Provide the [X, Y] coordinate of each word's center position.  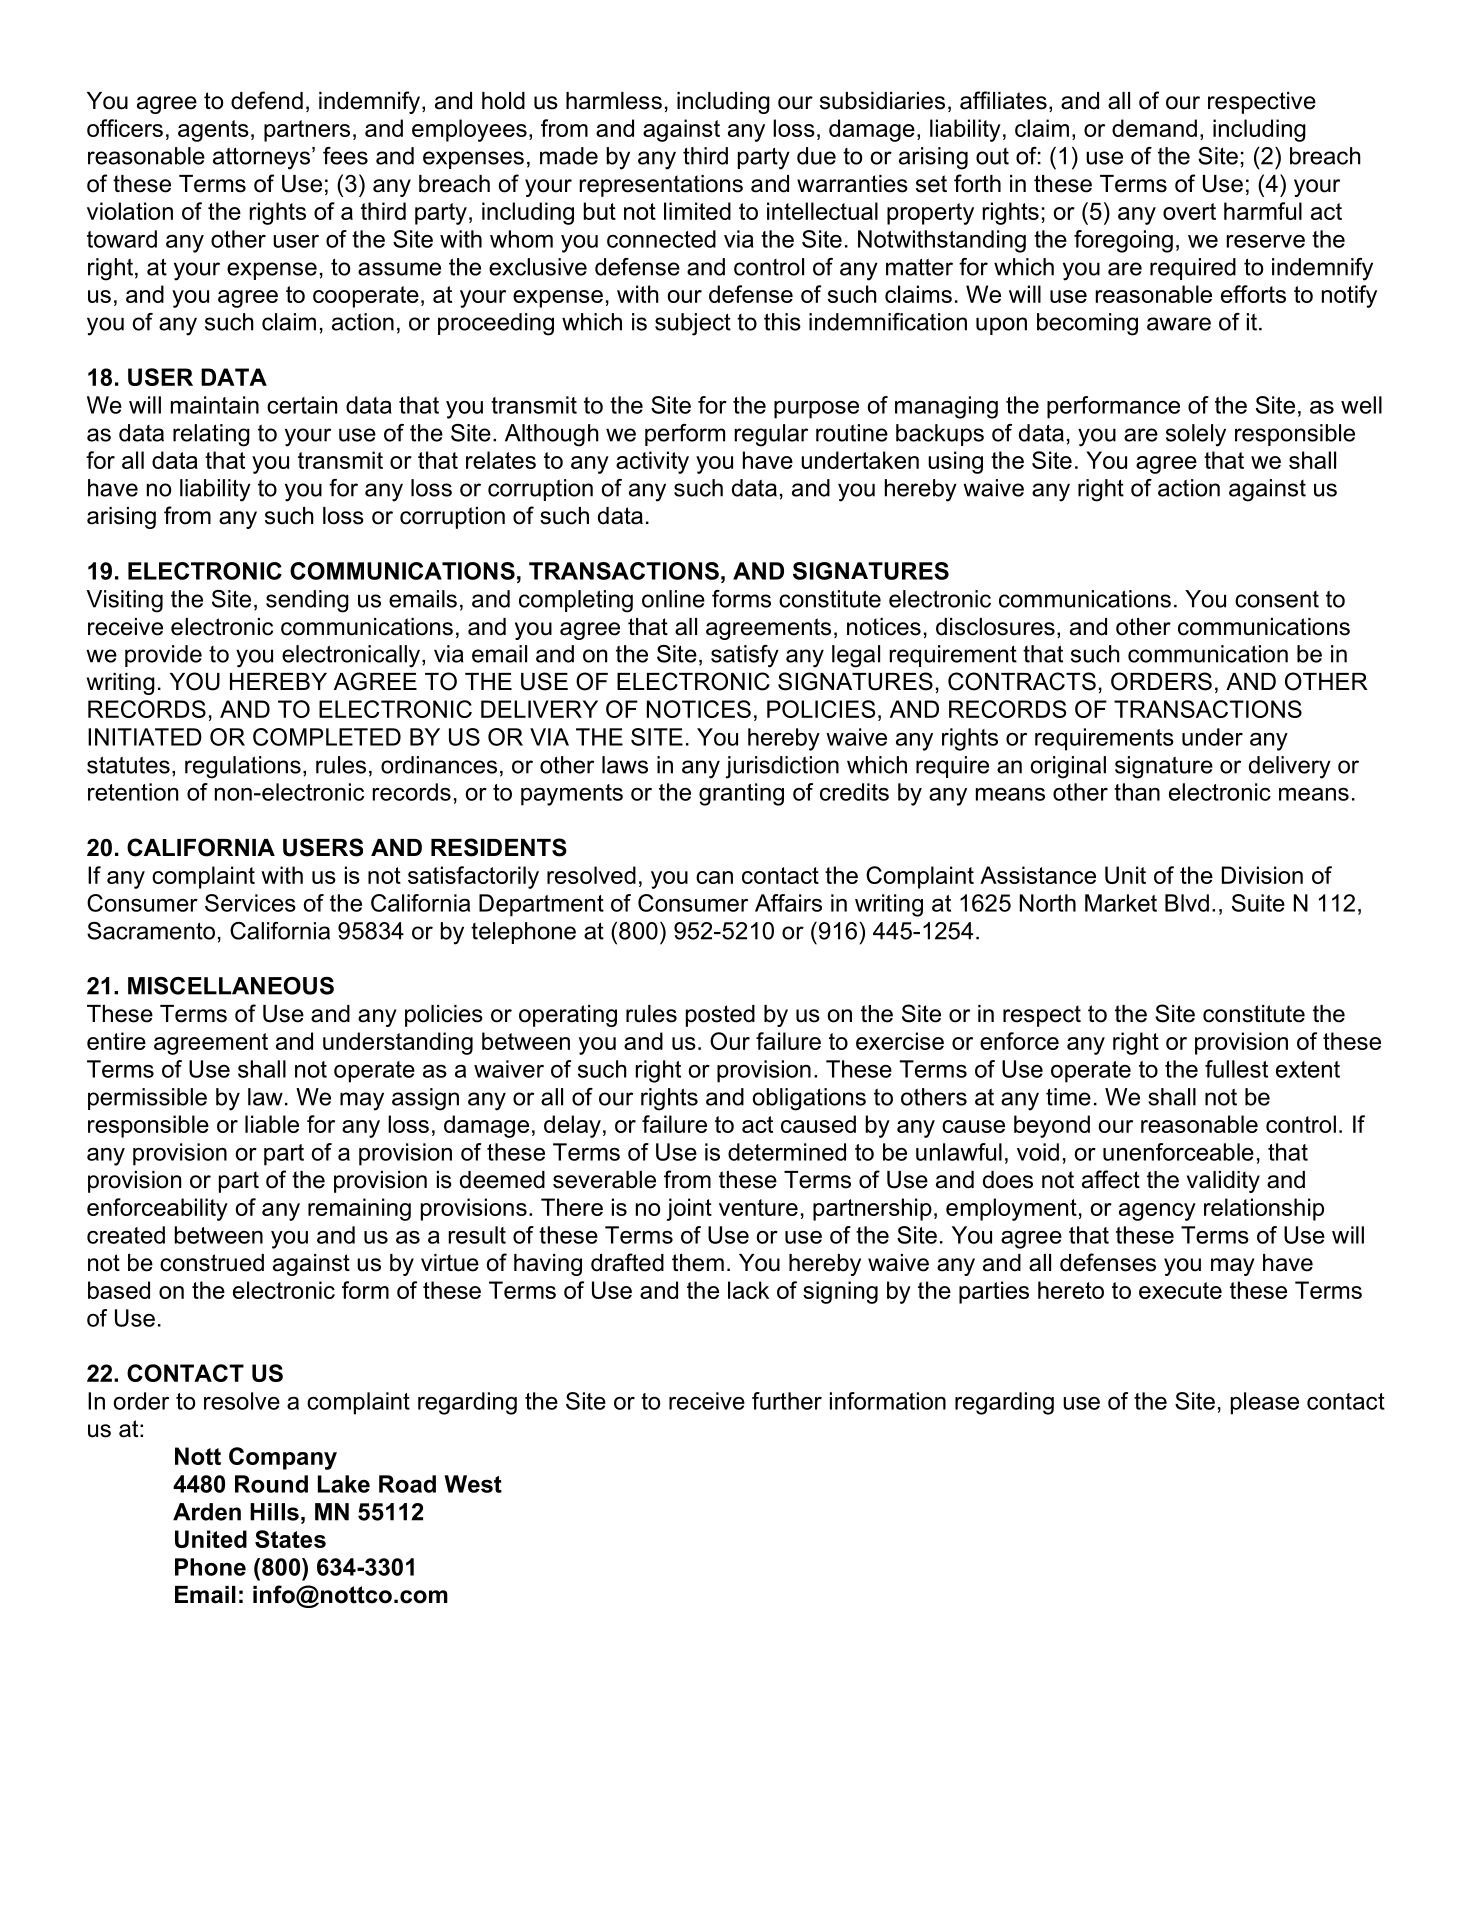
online [673, 599]
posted [720, 1016]
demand [1154, 128]
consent [1277, 599]
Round [271, 1484]
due [816, 156]
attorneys [261, 158]
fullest [1236, 1069]
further [787, 1401]
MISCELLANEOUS [231, 986]
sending [307, 601]
